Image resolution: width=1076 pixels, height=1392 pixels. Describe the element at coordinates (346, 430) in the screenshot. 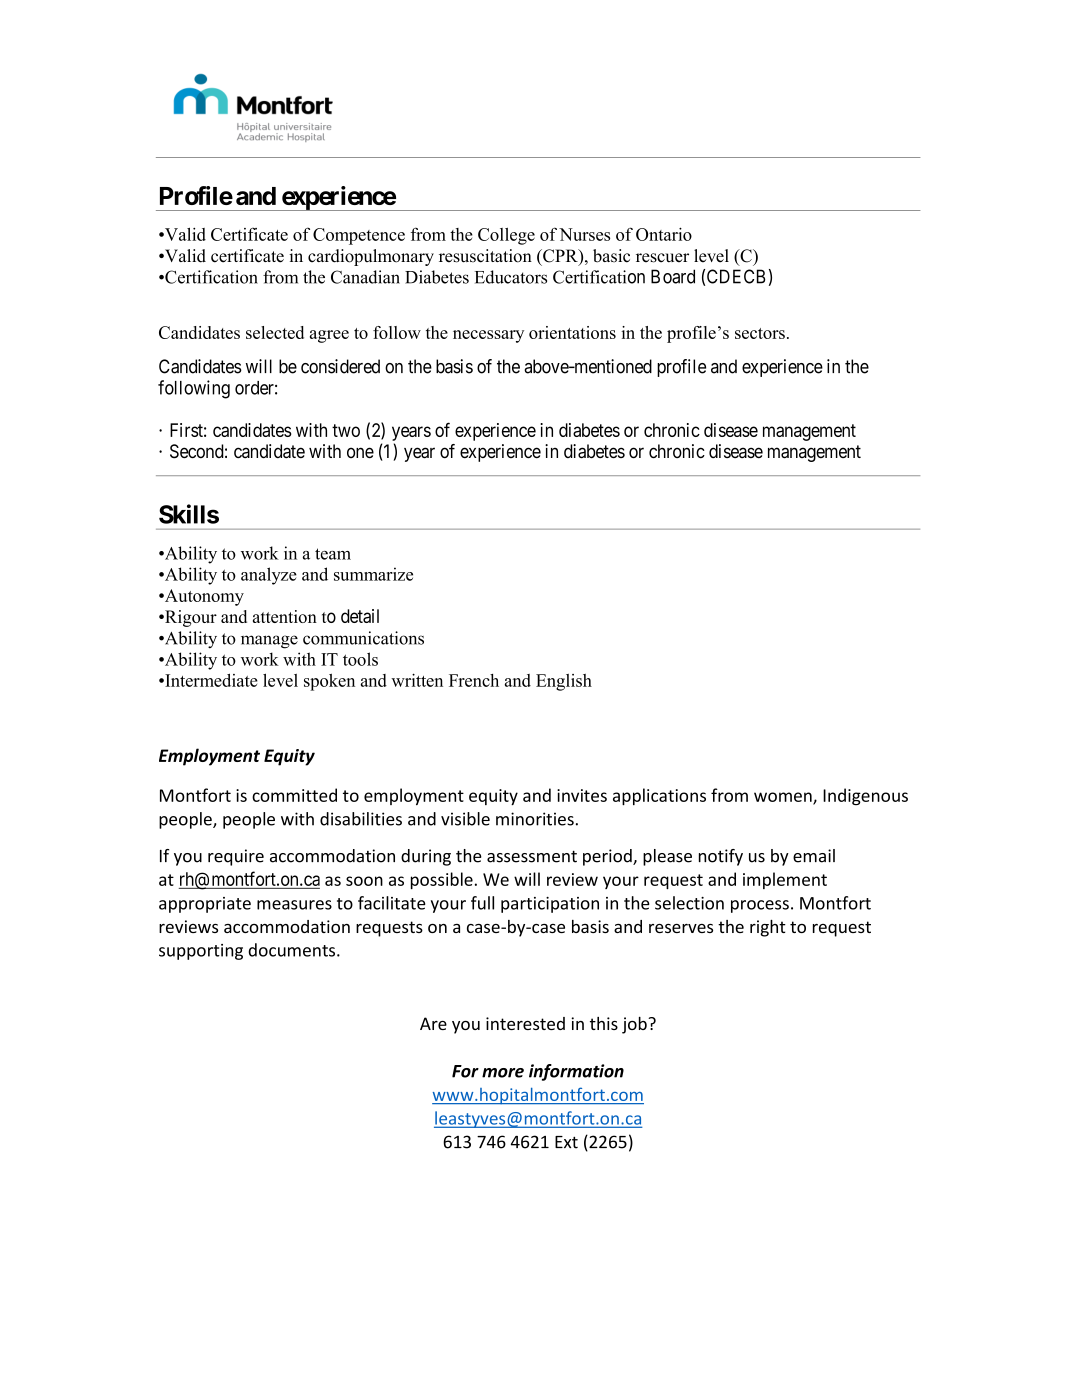

I see `two` at that location.
